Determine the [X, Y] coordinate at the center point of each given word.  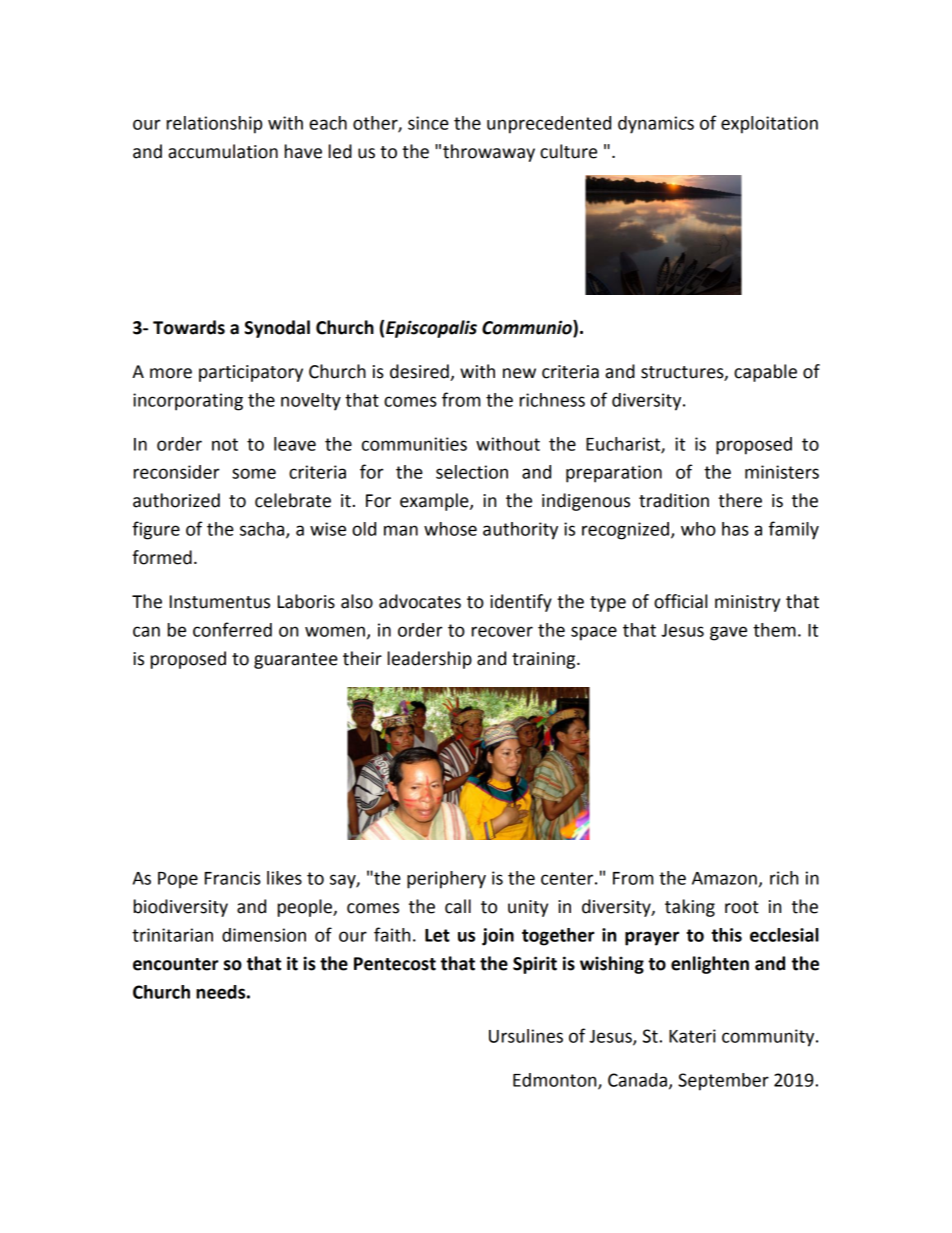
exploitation [769, 125]
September [723, 1082]
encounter [176, 964]
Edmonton [556, 1081]
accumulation [223, 151]
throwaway [489, 153]
